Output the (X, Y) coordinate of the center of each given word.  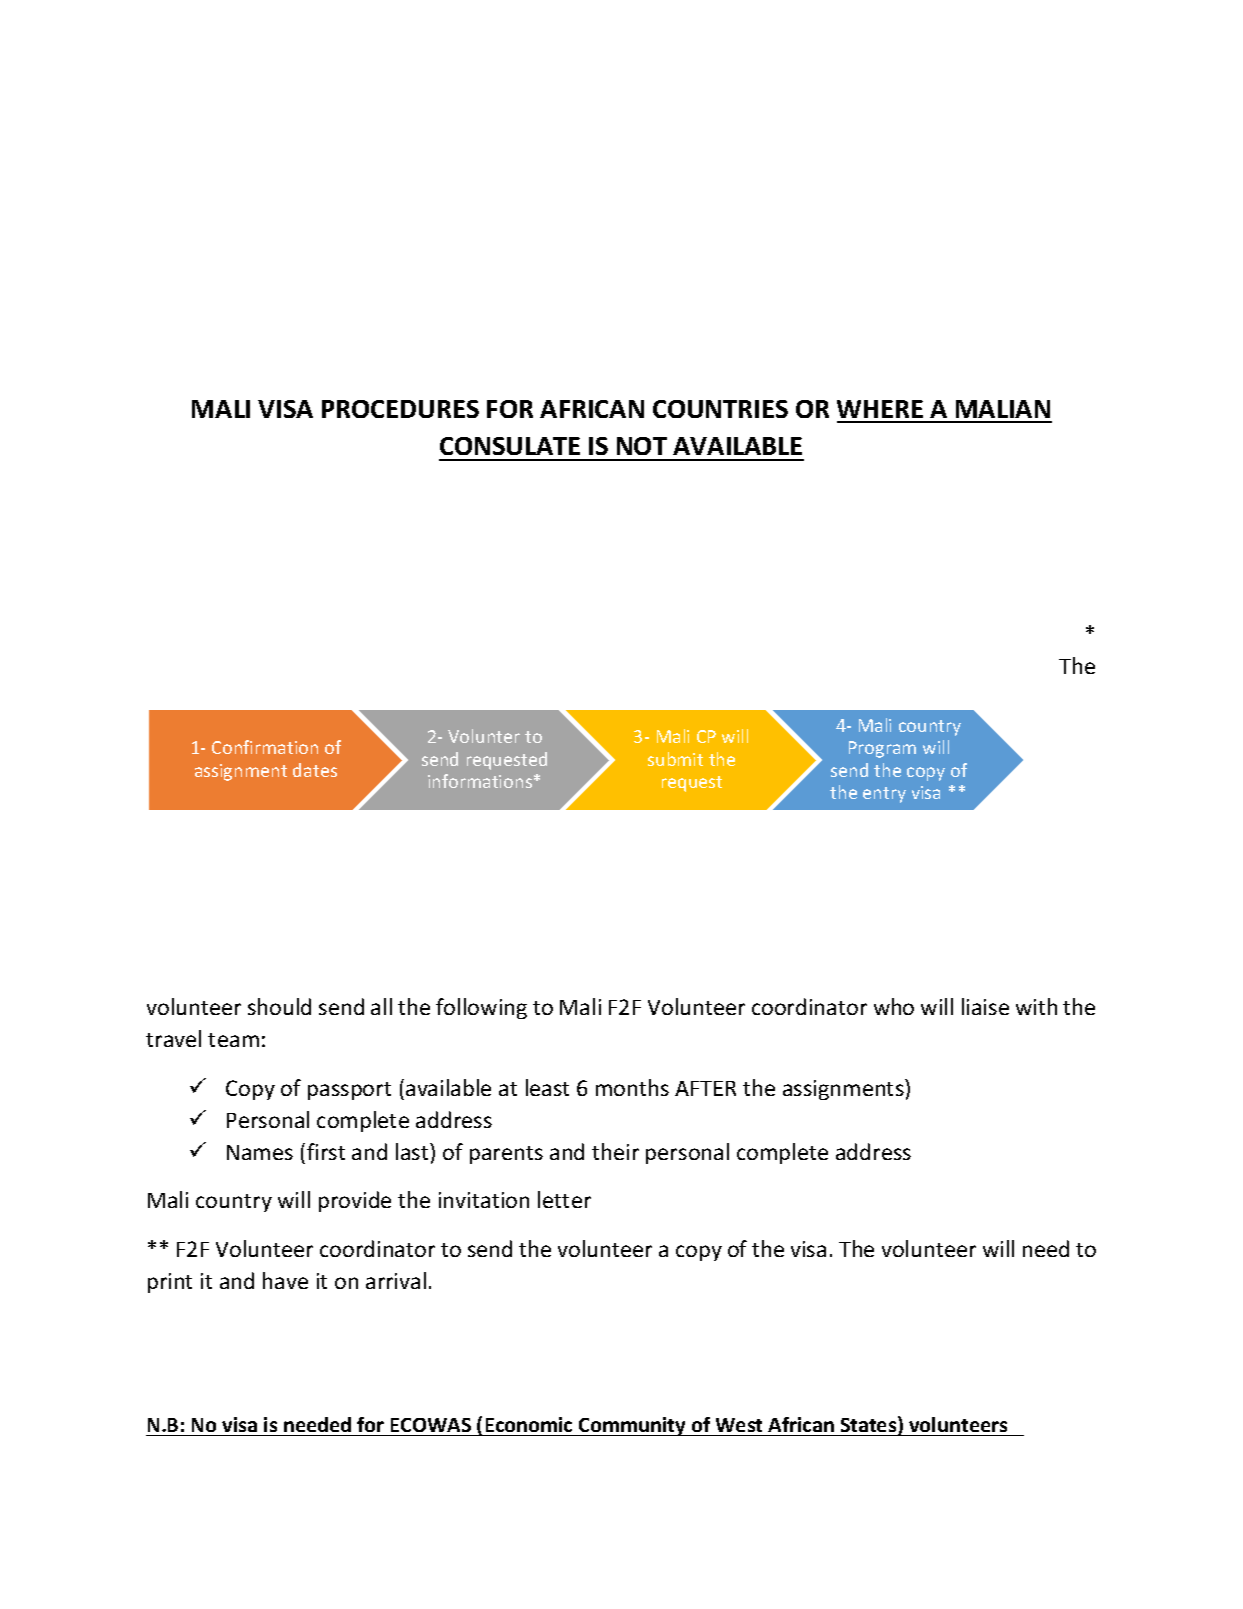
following (481, 1008)
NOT (642, 446)
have (285, 1280)
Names (260, 1152)
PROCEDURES (400, 409)
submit (675, 759)
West (739, 1425)
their (615, 1151)
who (894, 1006)
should (279, 1006)
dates (315, 770)
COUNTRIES (720, 409)
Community (632, 1426)
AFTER (705, 1088)
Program (882, 749)
